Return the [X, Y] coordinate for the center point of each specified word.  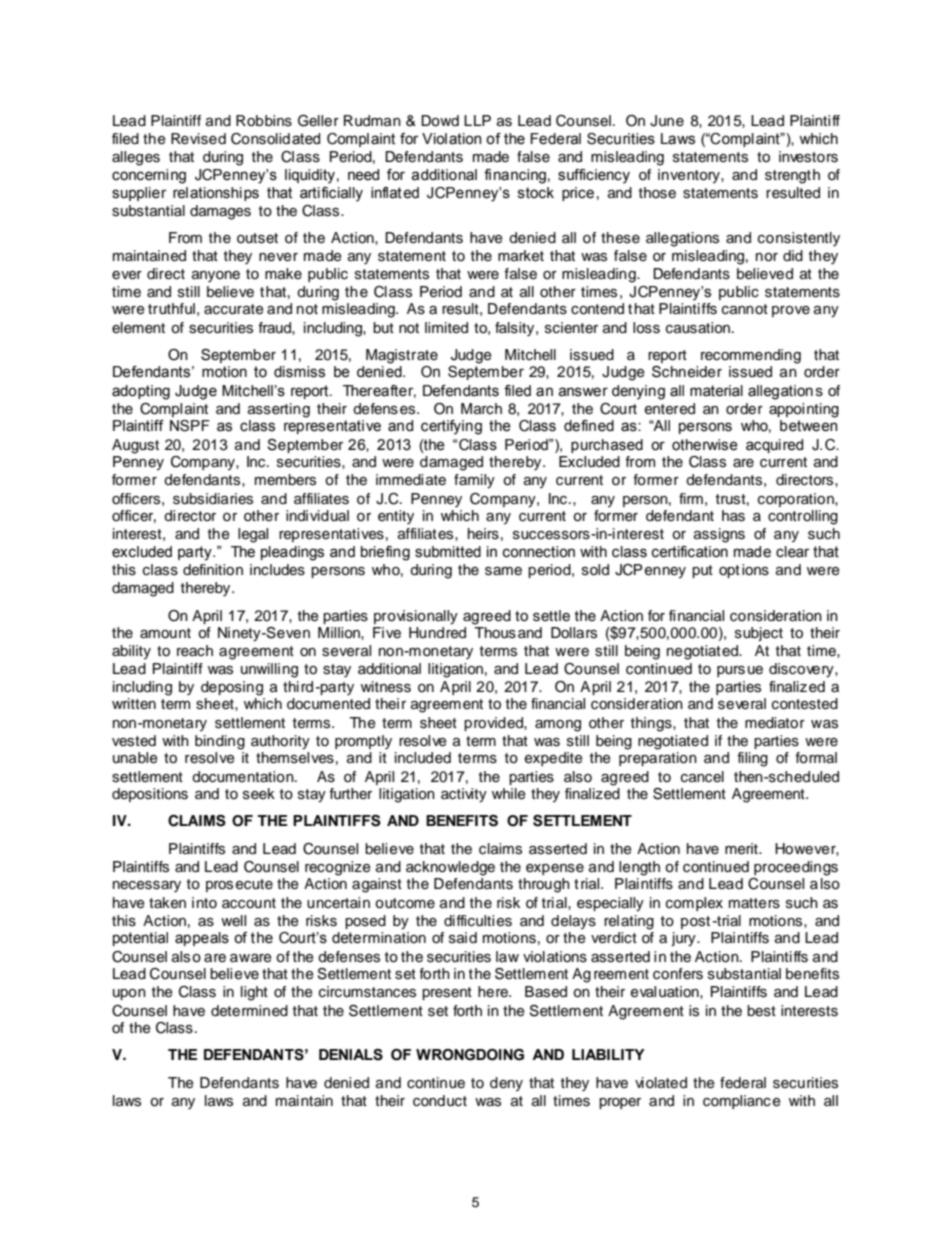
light [254, 993]
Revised [198, 139]
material [716, 391]
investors [808, 157]
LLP [477, 120]
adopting [141, 392]
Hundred [437, 633]
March [481, 408]
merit [742, 849]
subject [759, 634]
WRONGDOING [470, 1055]
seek [259, 794]
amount [165, 633]
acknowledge [450, 868]
